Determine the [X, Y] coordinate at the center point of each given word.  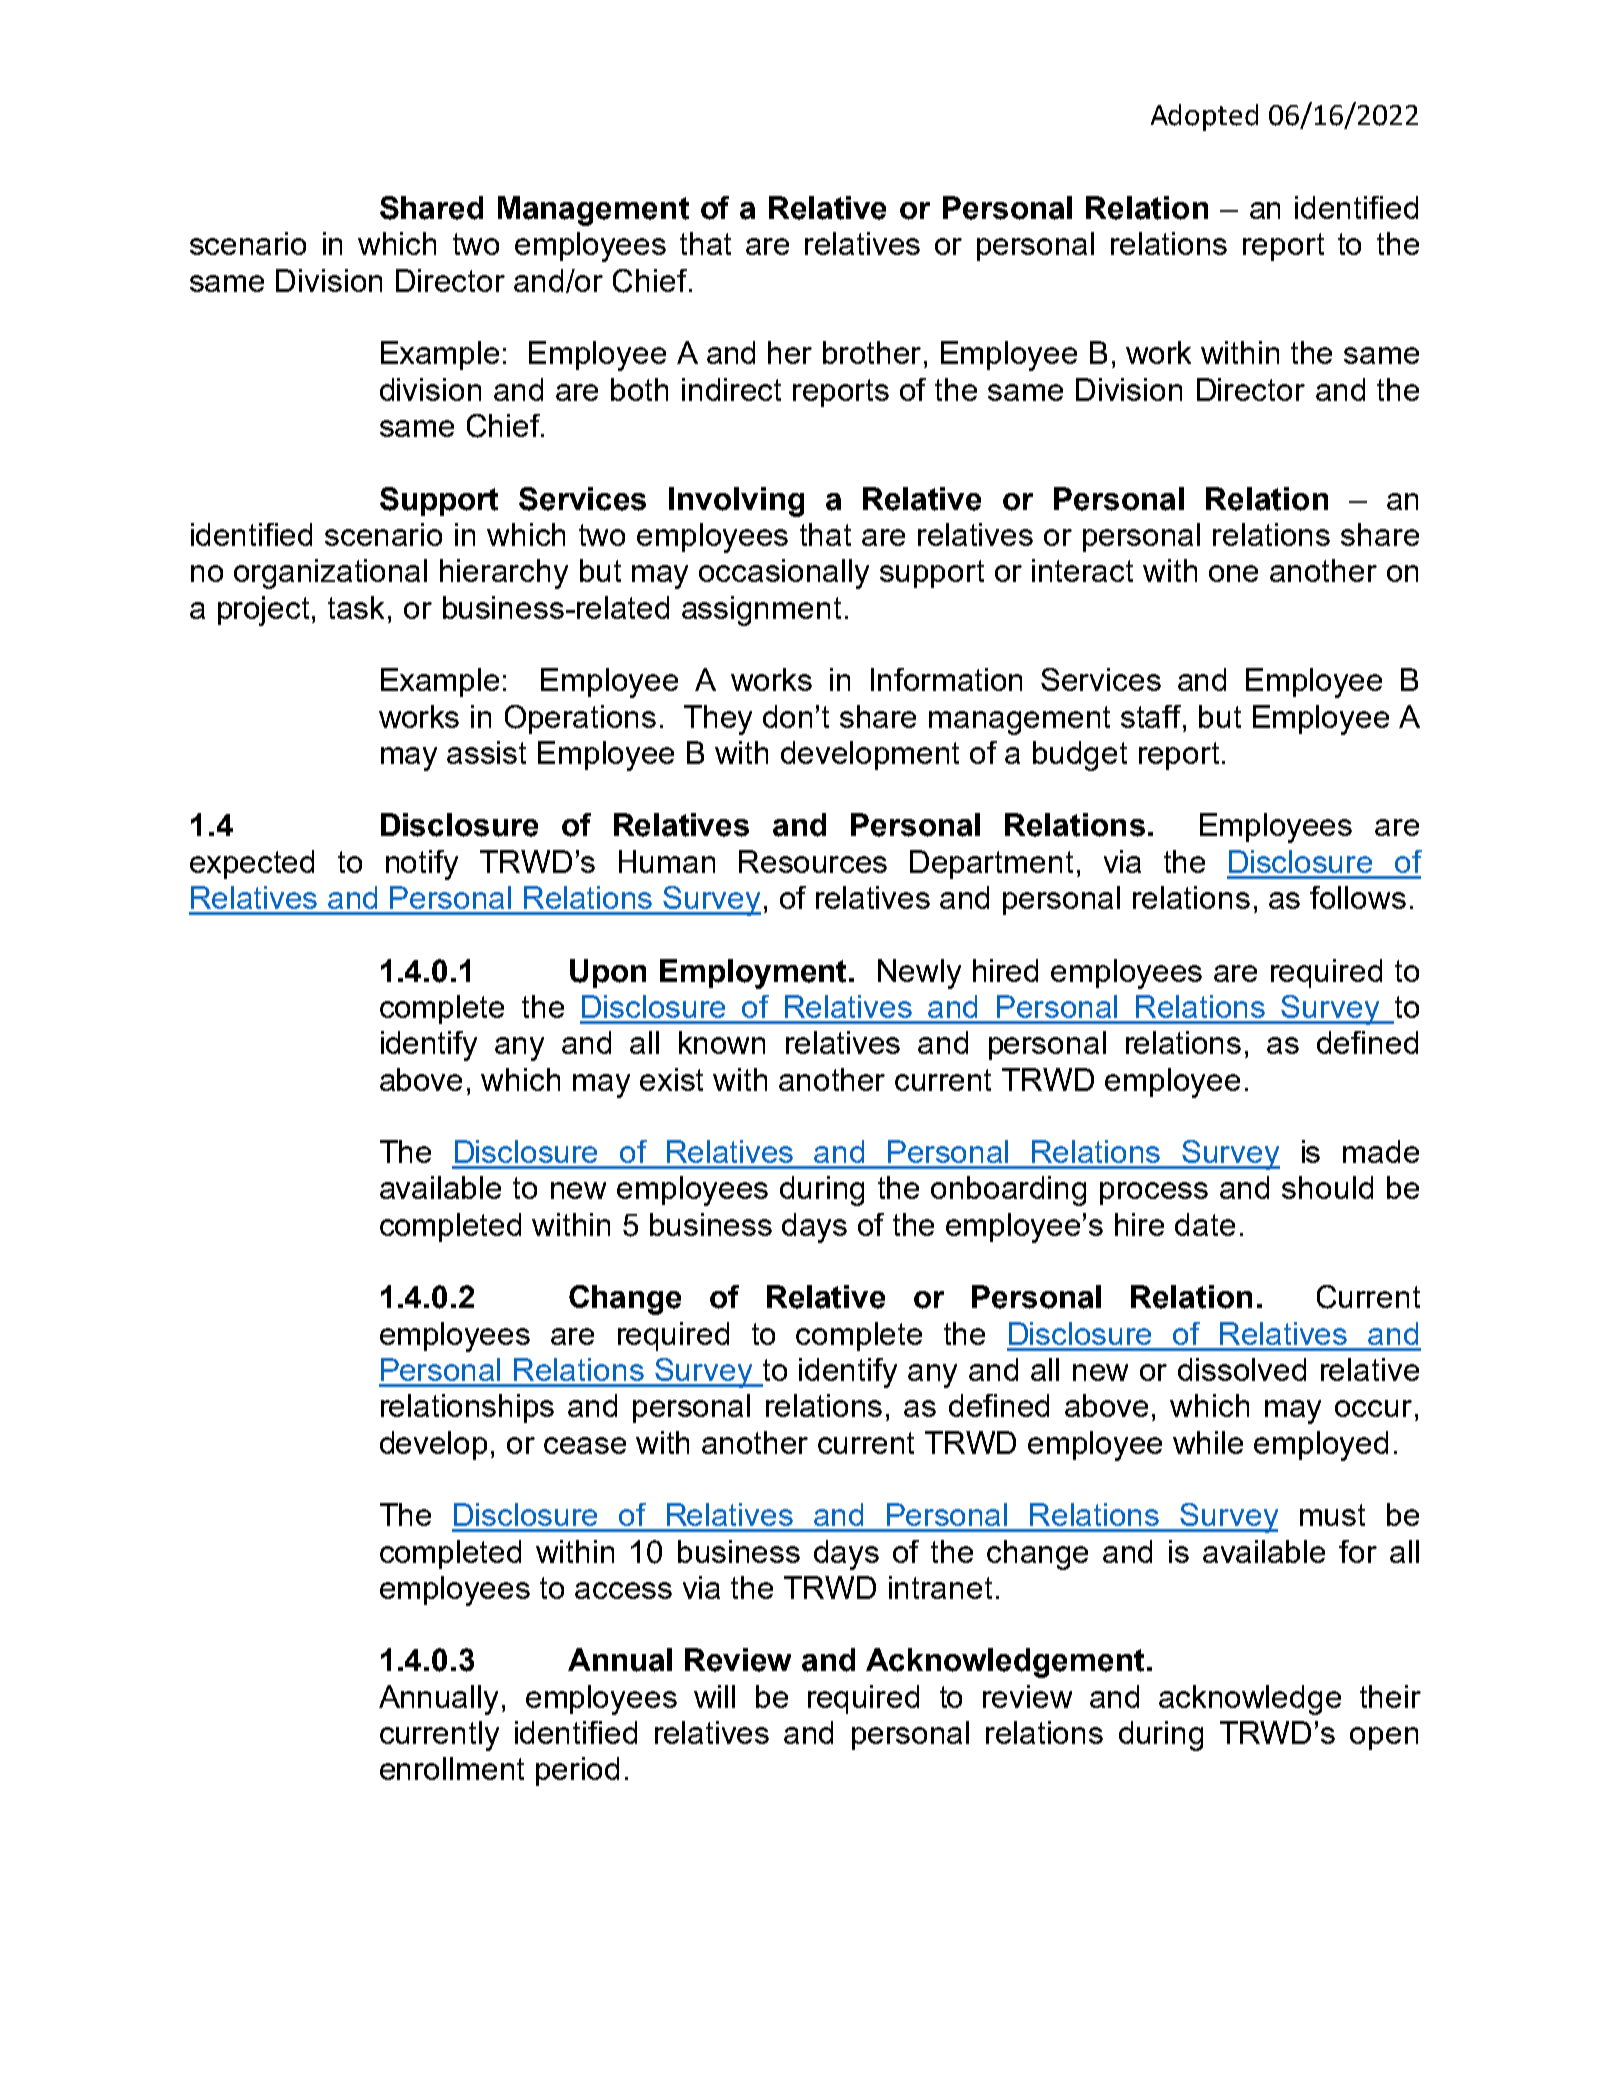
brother [872, 352]
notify [422, 865]
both [639, 389]
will [714, 1696]
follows [1358, 897]
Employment [755, 974]
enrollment [452, 1768]
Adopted [1204, 117]
